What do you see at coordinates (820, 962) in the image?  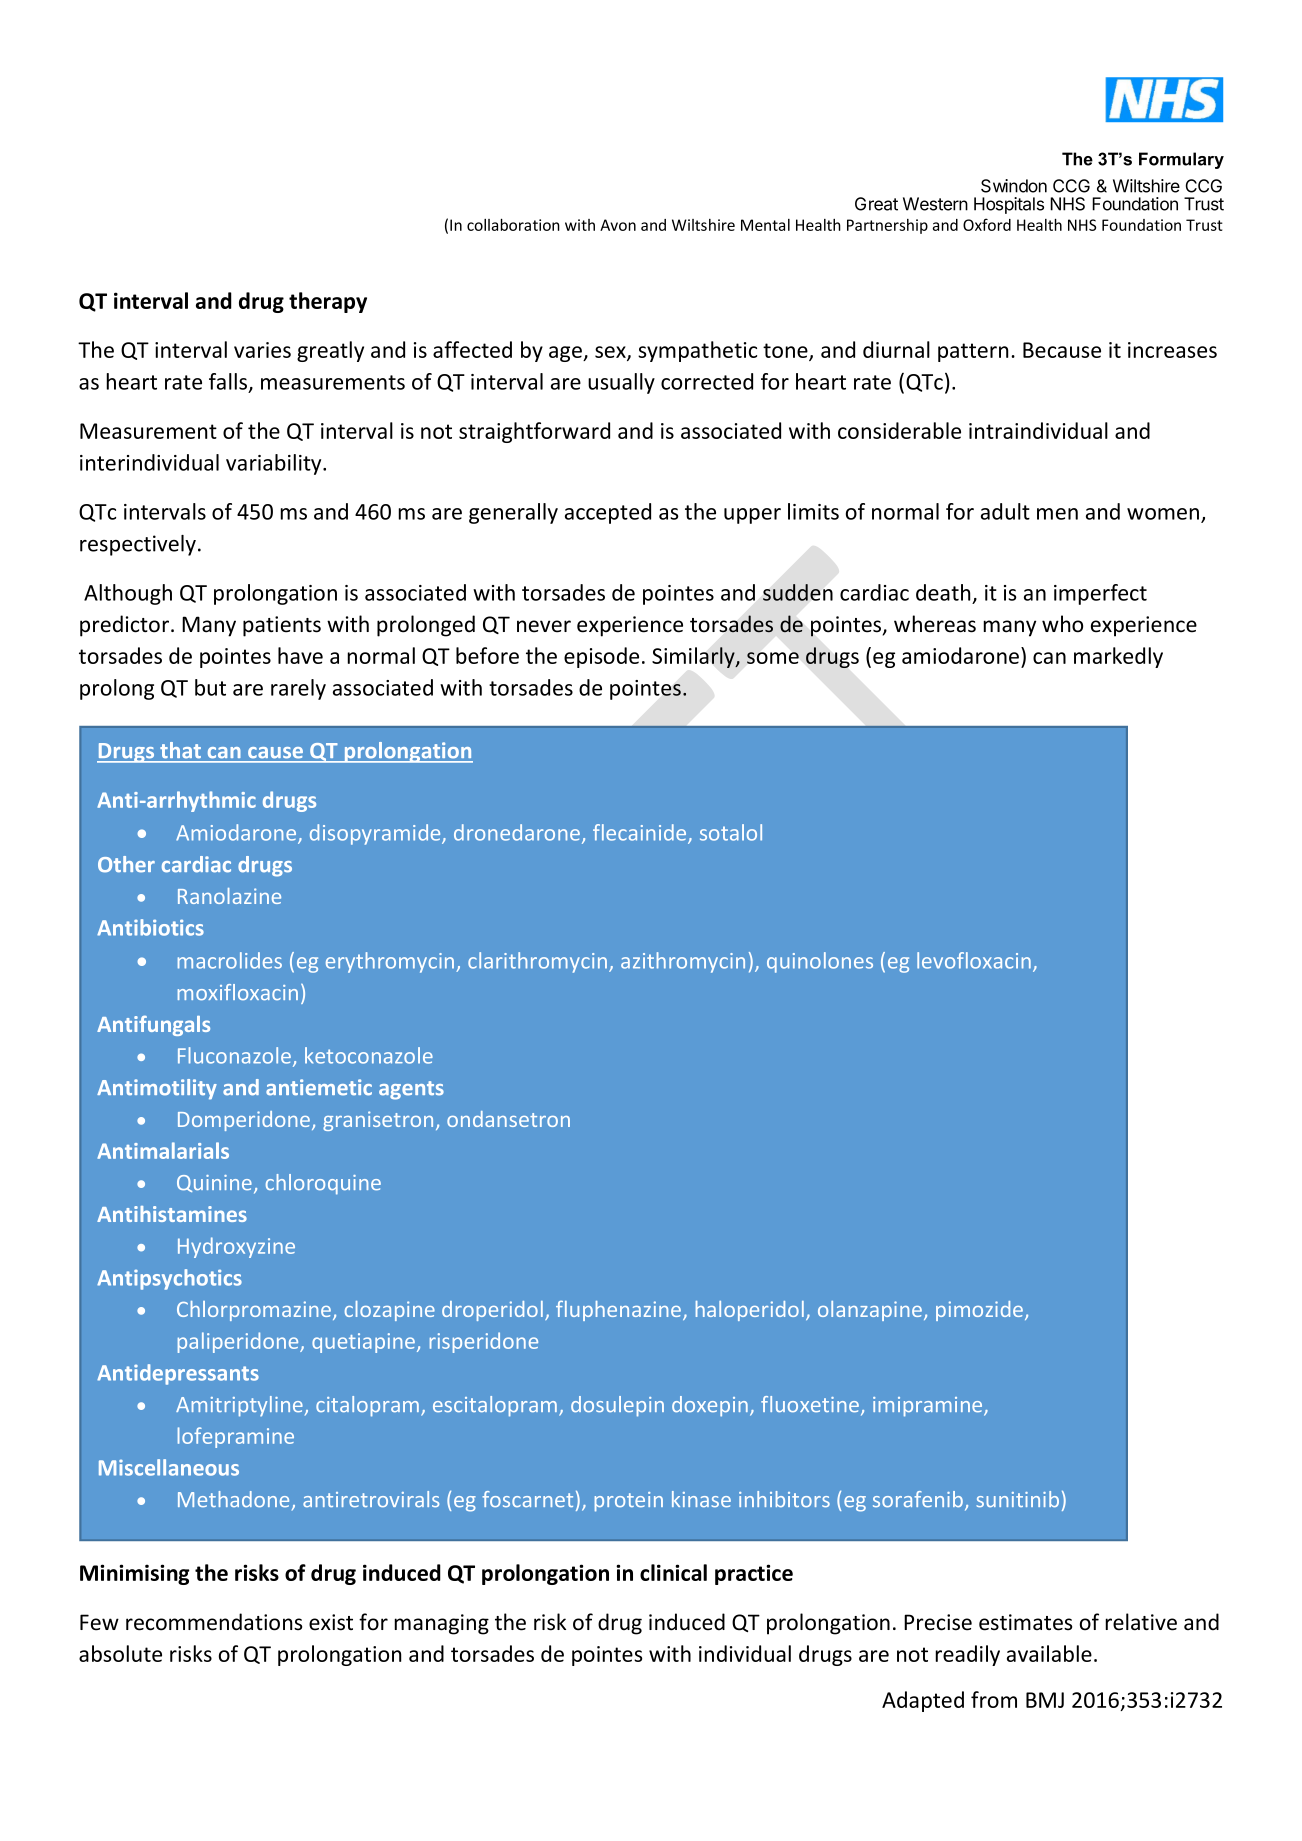 I see `quinolones` at bounding box center [820, 962].
